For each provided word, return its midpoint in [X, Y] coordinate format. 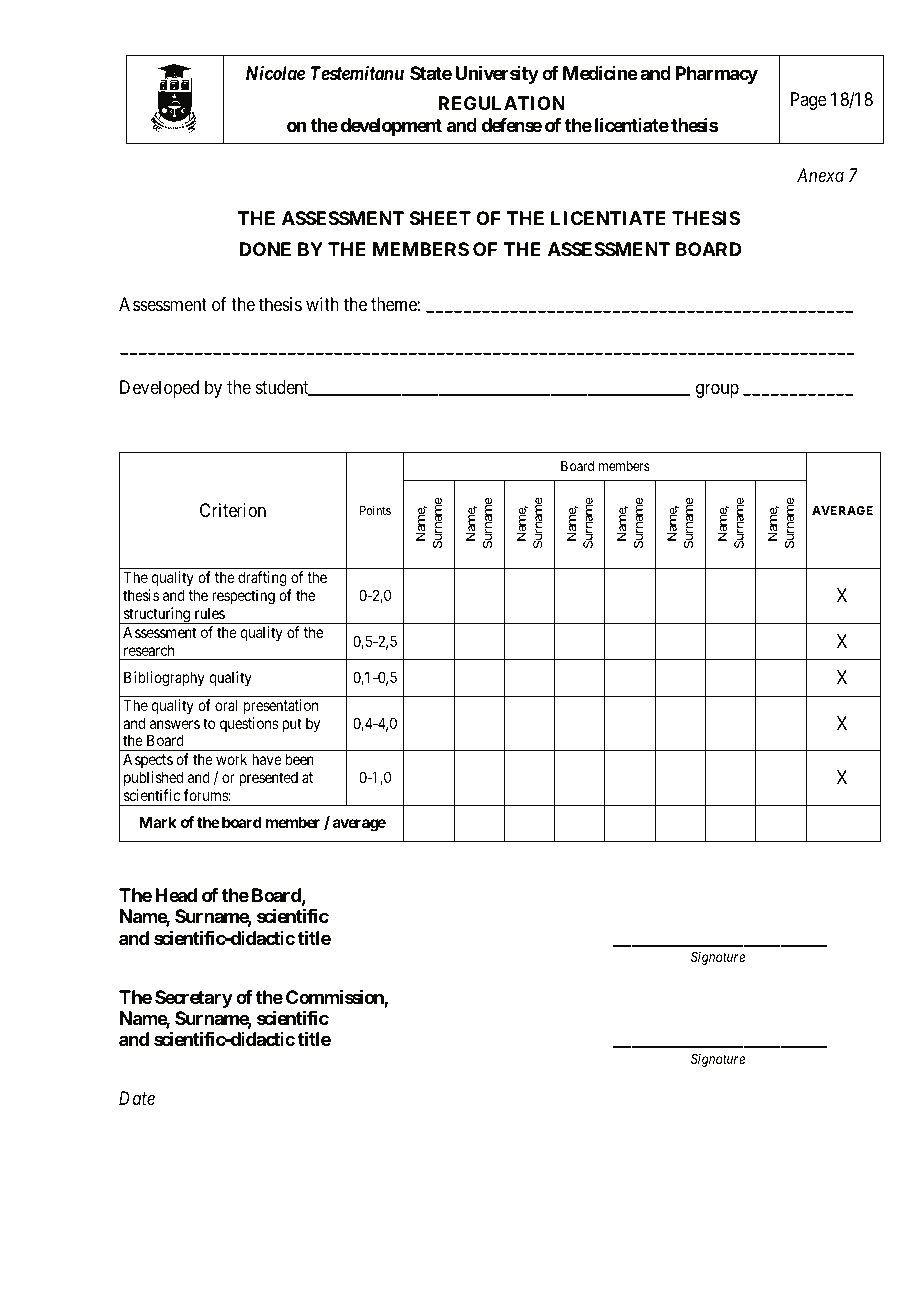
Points [375, 510]
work [231, 759]
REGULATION [501, 103]
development [391, 127]
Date [137, 1098]
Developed [159, 389]
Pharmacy [717, 75]
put [292, 725]
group [717, 391]
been [300, 759]
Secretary [194, 999]
